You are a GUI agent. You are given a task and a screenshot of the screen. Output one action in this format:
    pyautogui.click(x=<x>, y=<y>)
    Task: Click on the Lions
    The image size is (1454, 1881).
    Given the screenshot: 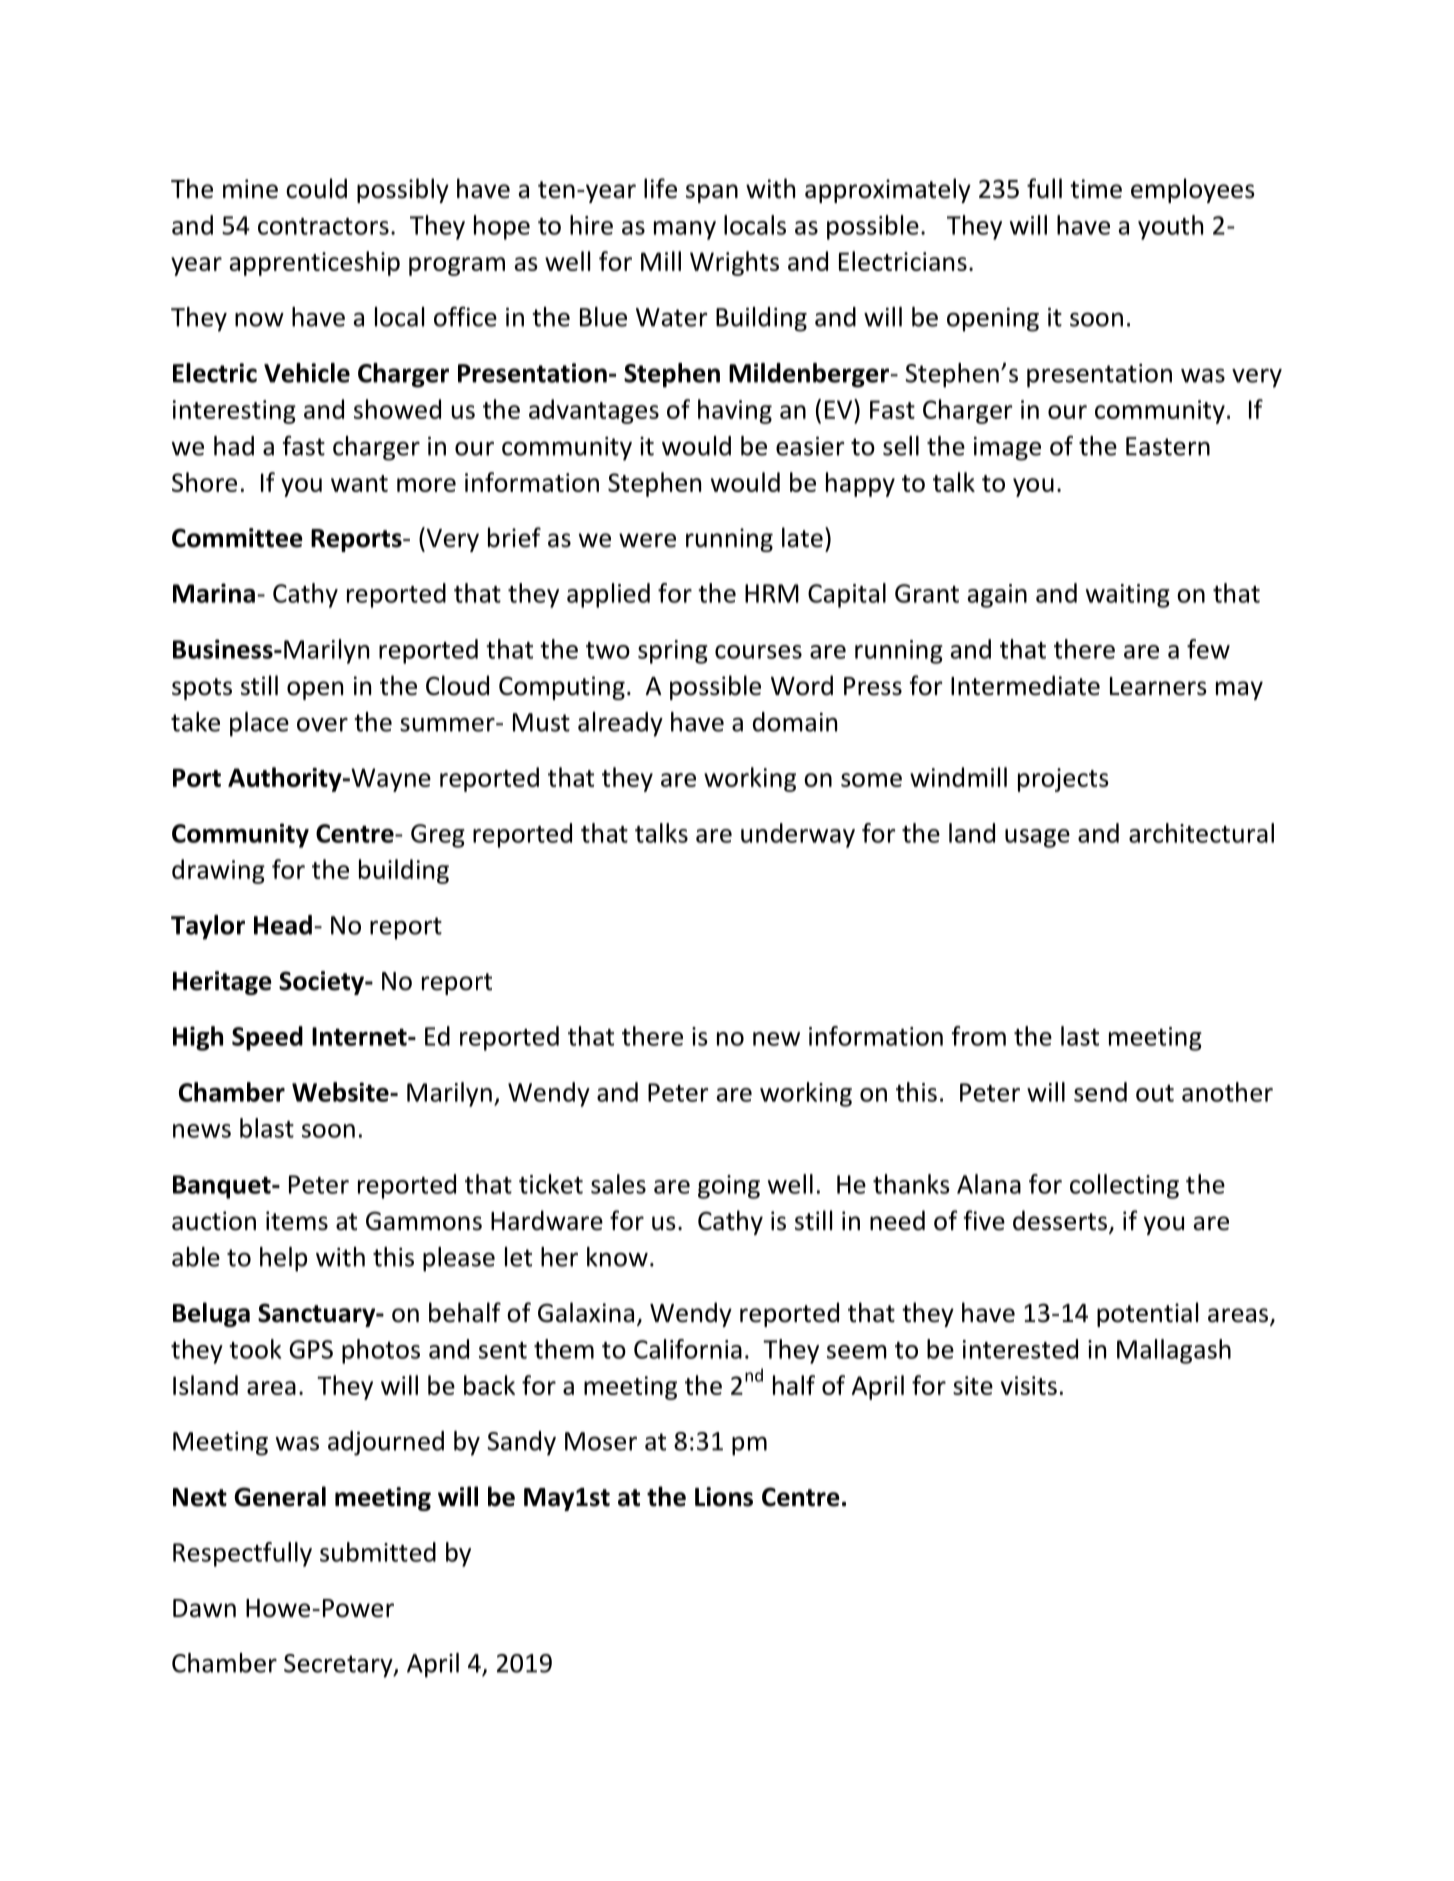 What is the action you would take?
    pyautogui.click(x=724, y=1497)
